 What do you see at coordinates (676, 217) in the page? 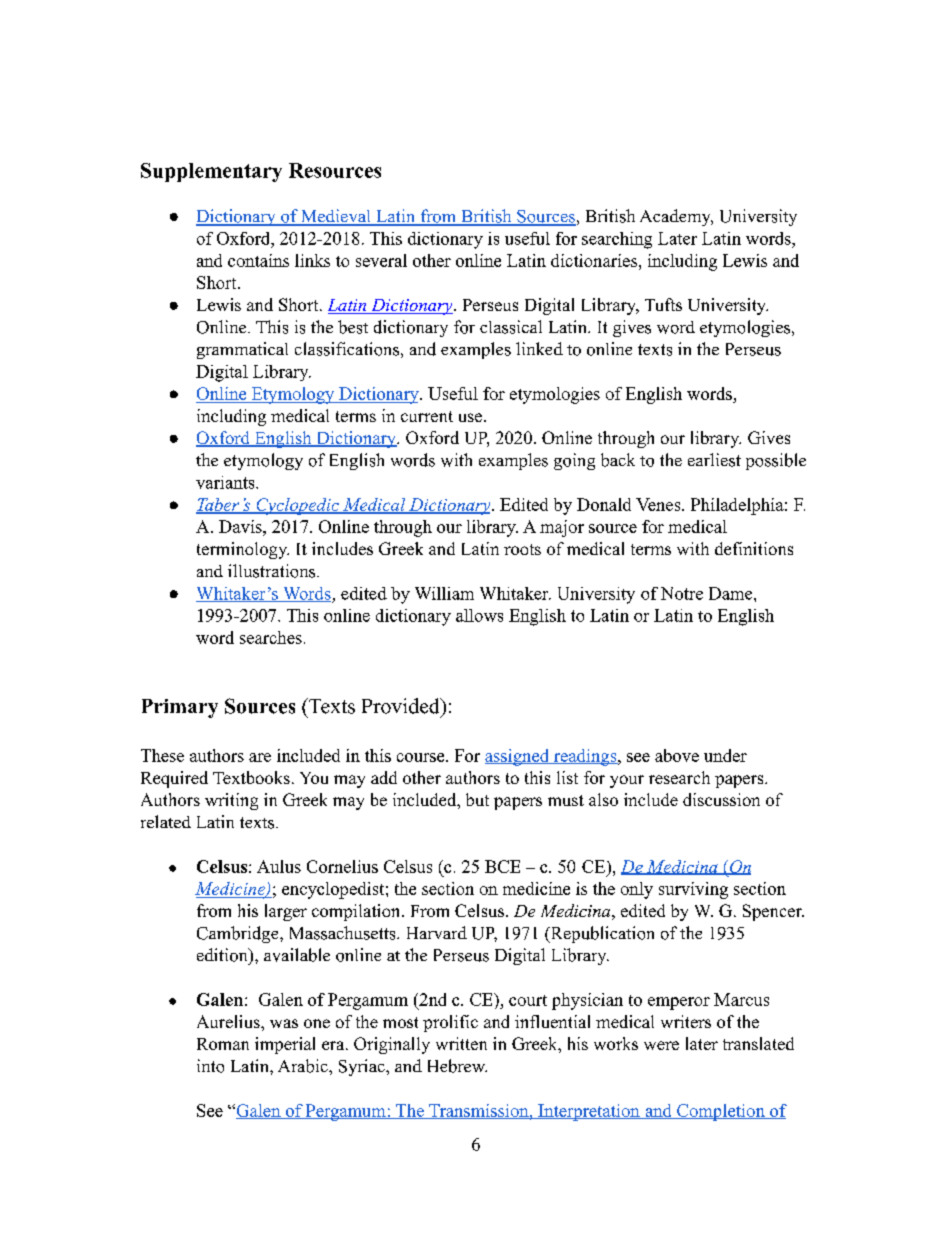
I see `Academy` at bounding box center [676, 217].
